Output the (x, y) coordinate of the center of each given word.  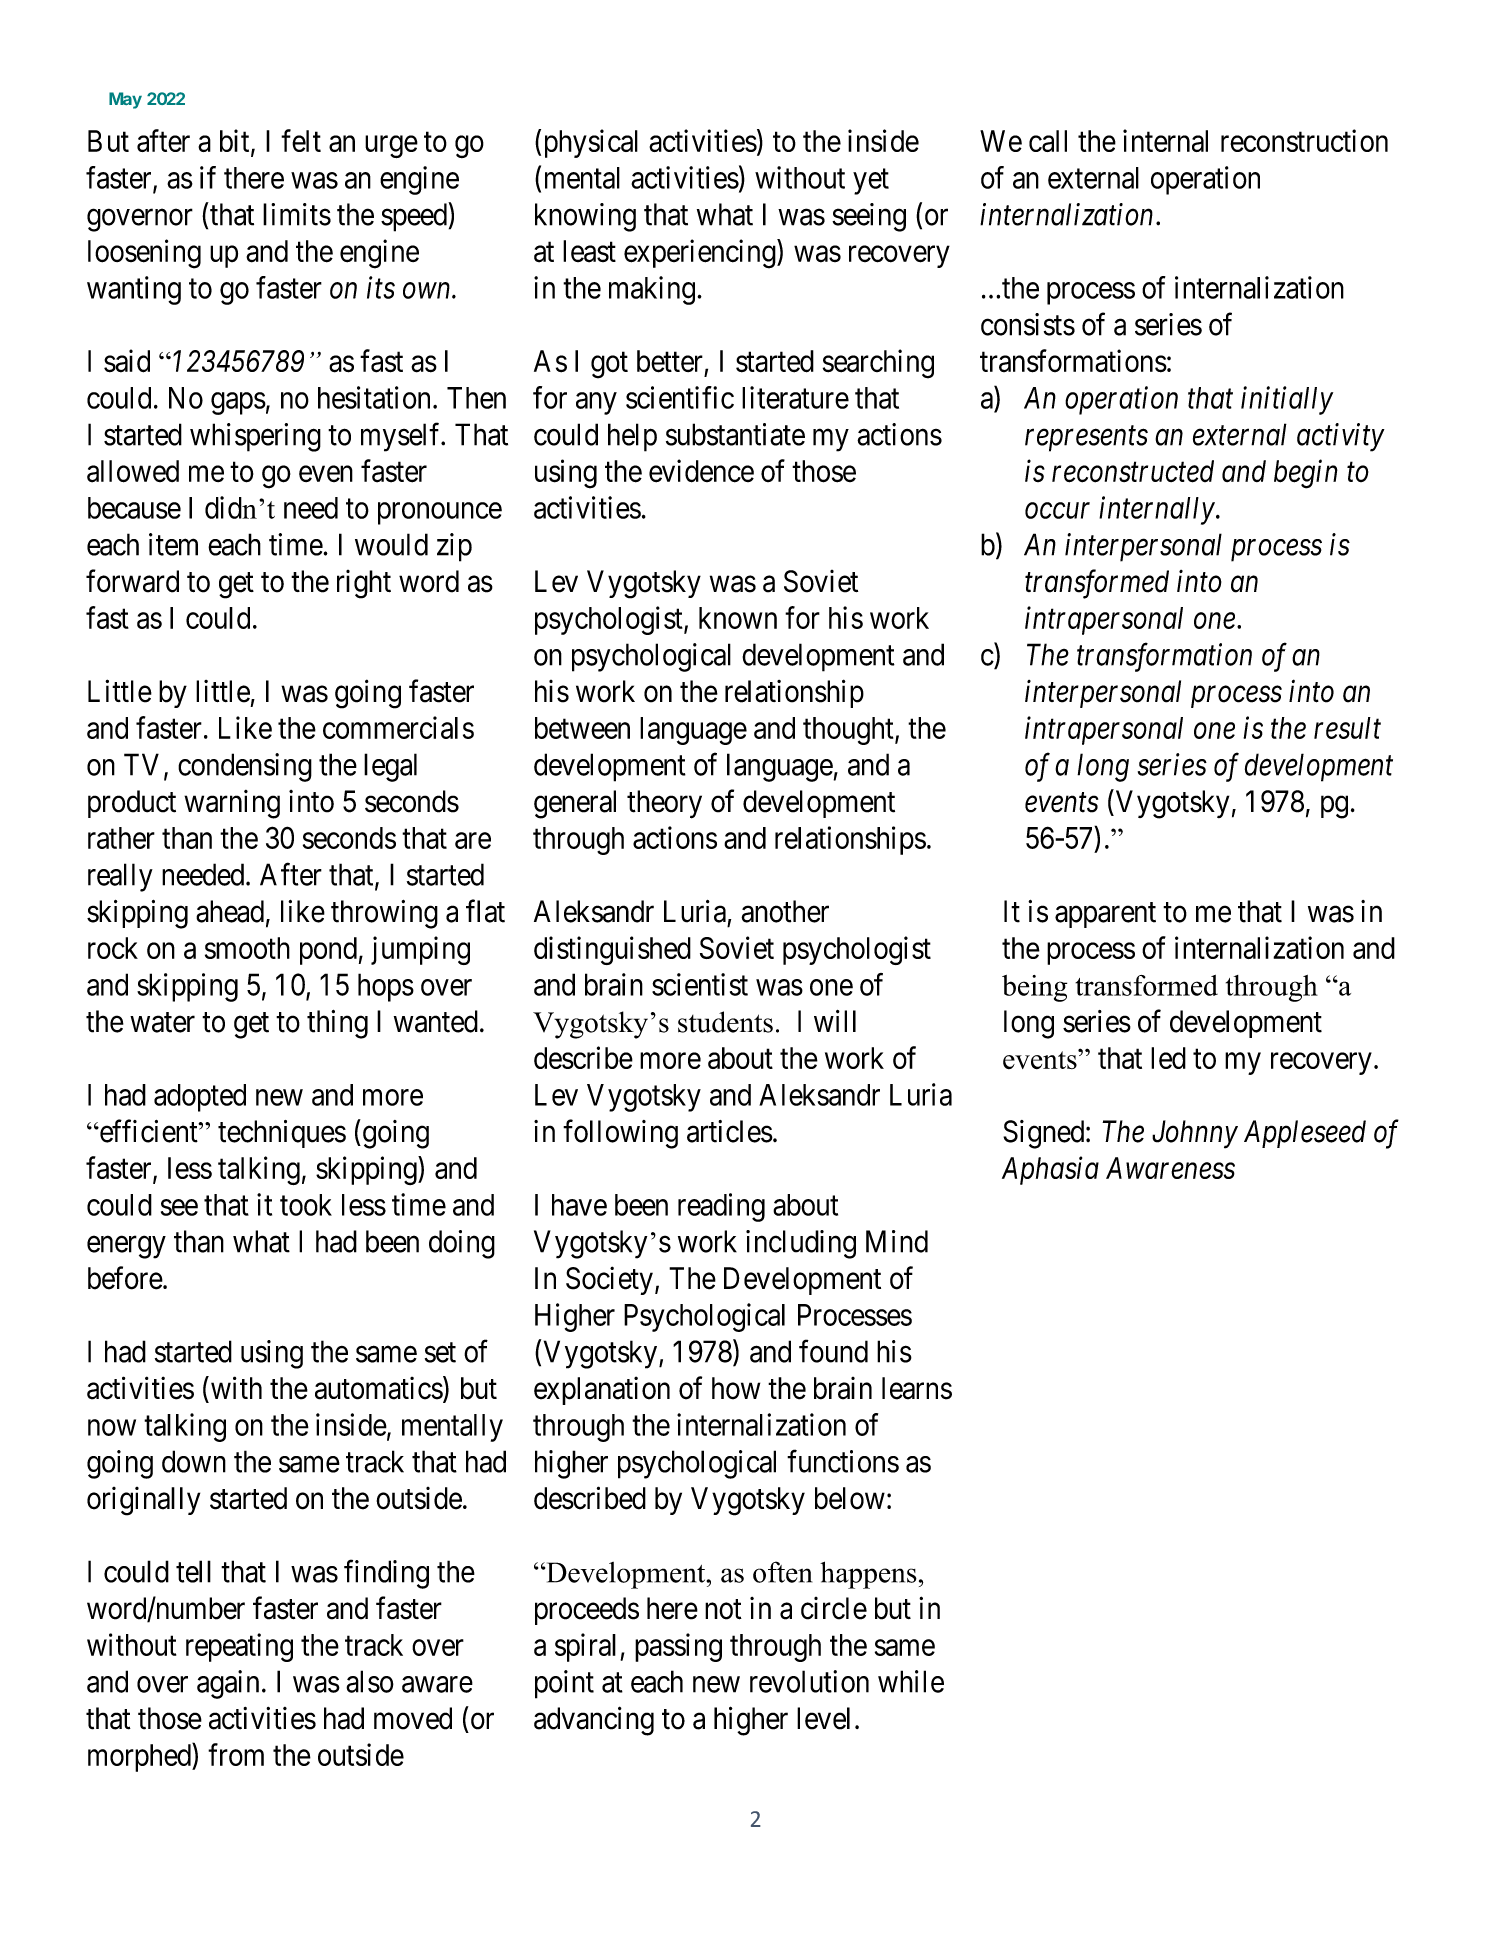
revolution (809, 1681)
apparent (1105, 915)
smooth (247, 948)
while (911, 1681)
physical (591, 143)
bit (236, 141)
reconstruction (1304, 140)
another (785, 911)
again (228, 1684)
